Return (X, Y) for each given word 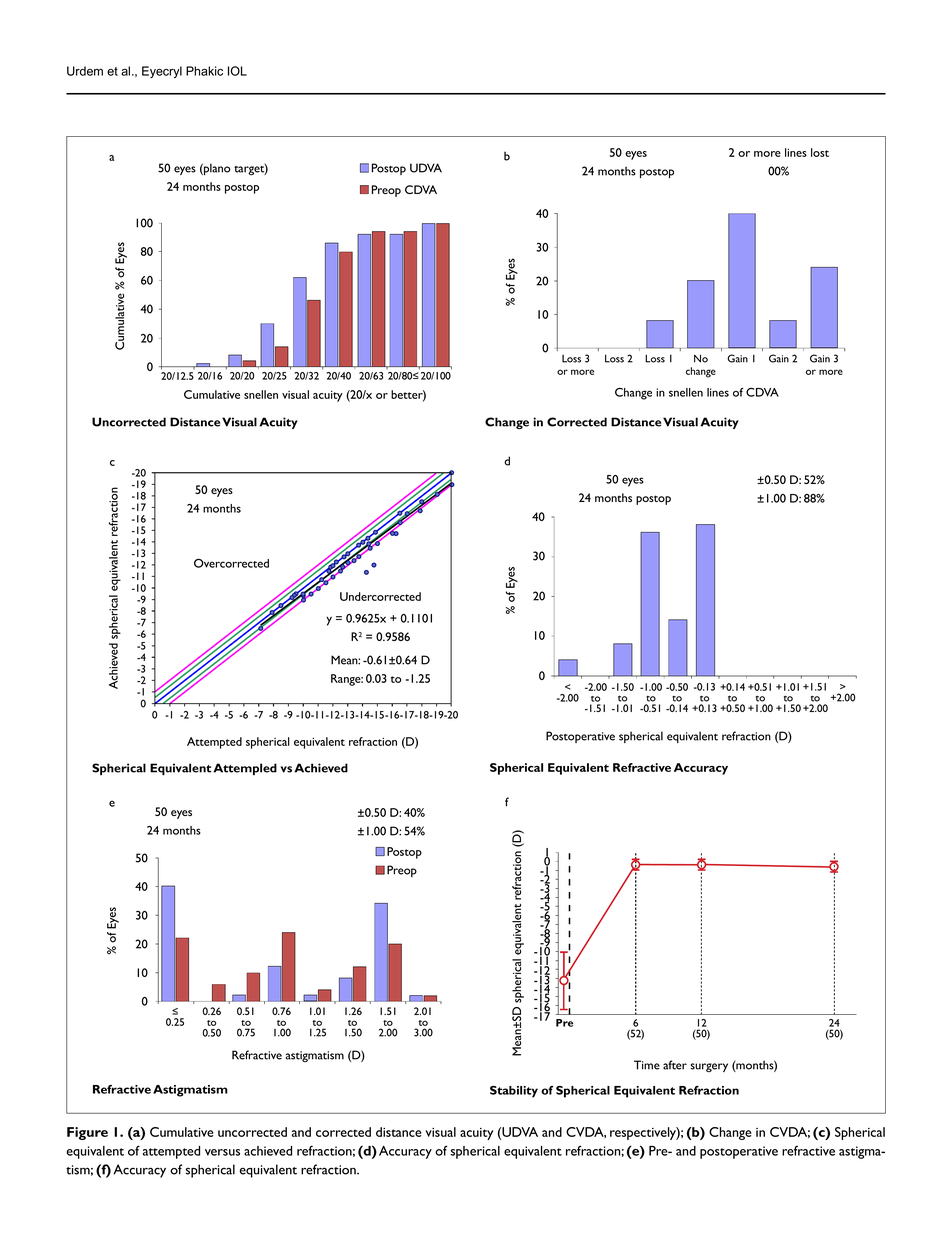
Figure (87, 1133)
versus (222, 1152)
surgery (709, 1067)
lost (820, 152)
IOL (237, 71)
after (675, 1065)
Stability (514, 1092)
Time (647, 1065)
